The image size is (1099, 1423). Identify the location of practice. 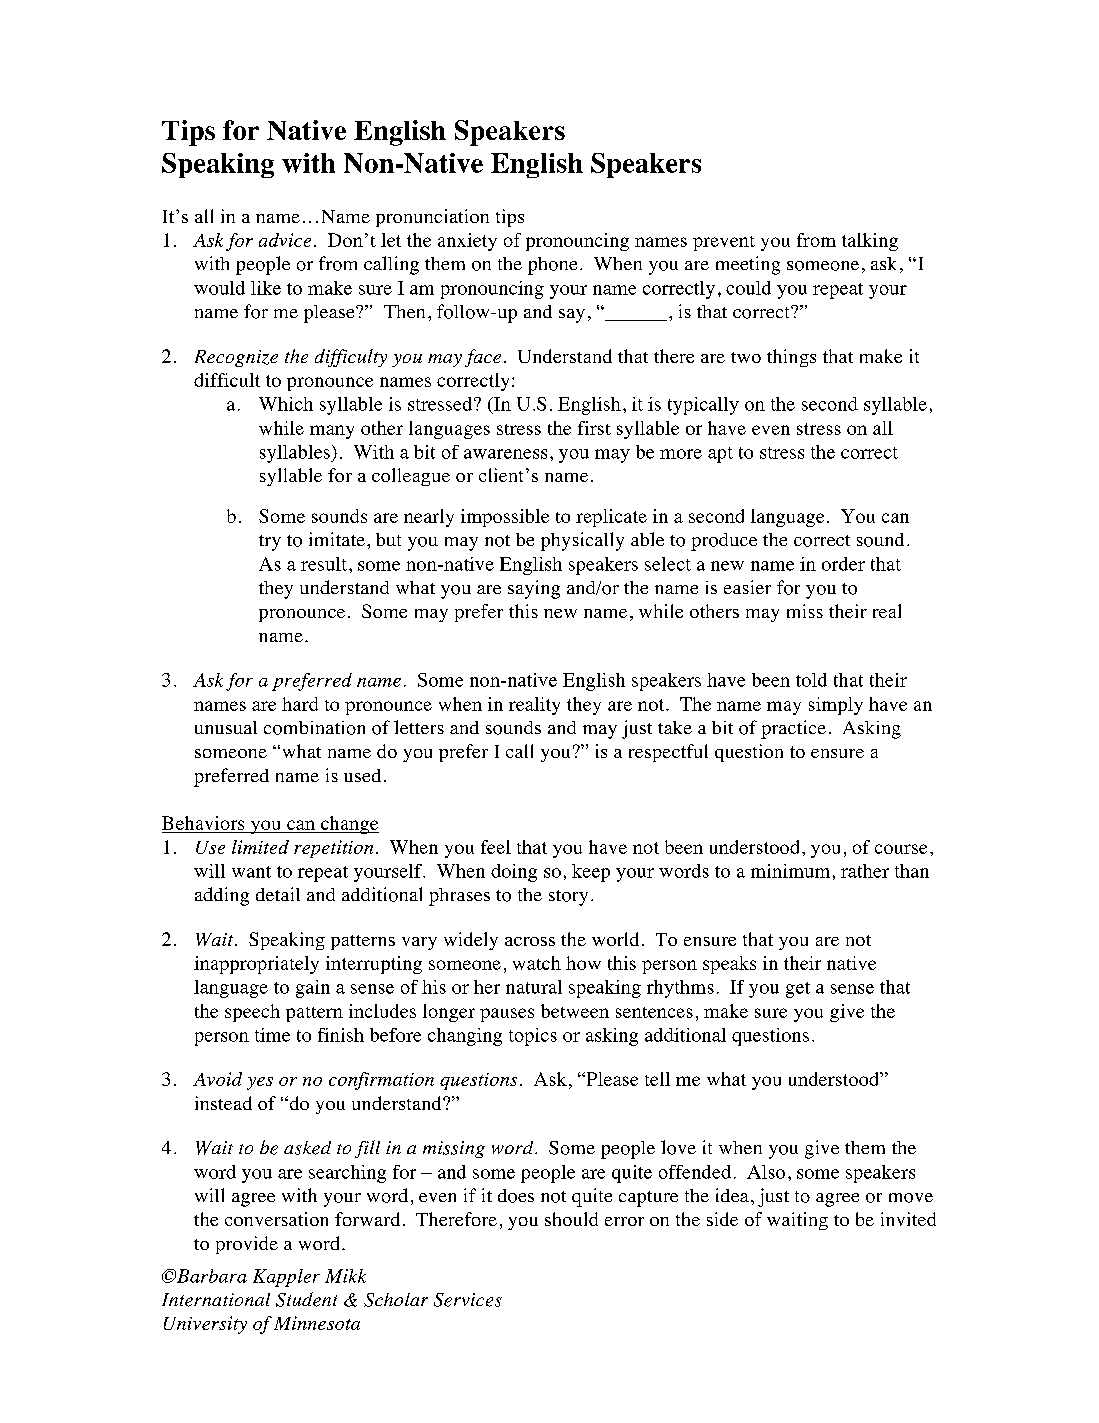
(793, 729).
